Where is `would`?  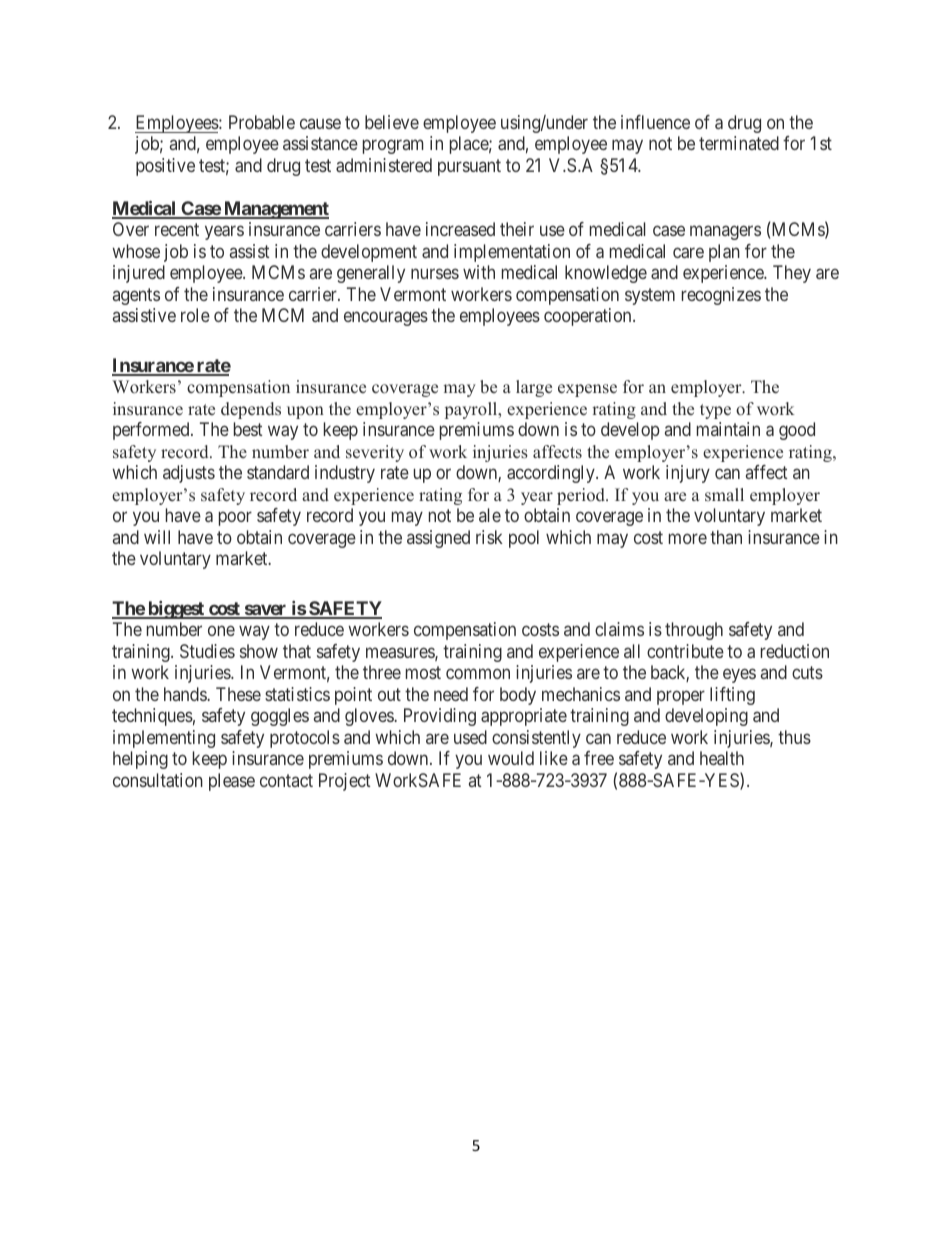 would is located at coordinates (511, 758).
